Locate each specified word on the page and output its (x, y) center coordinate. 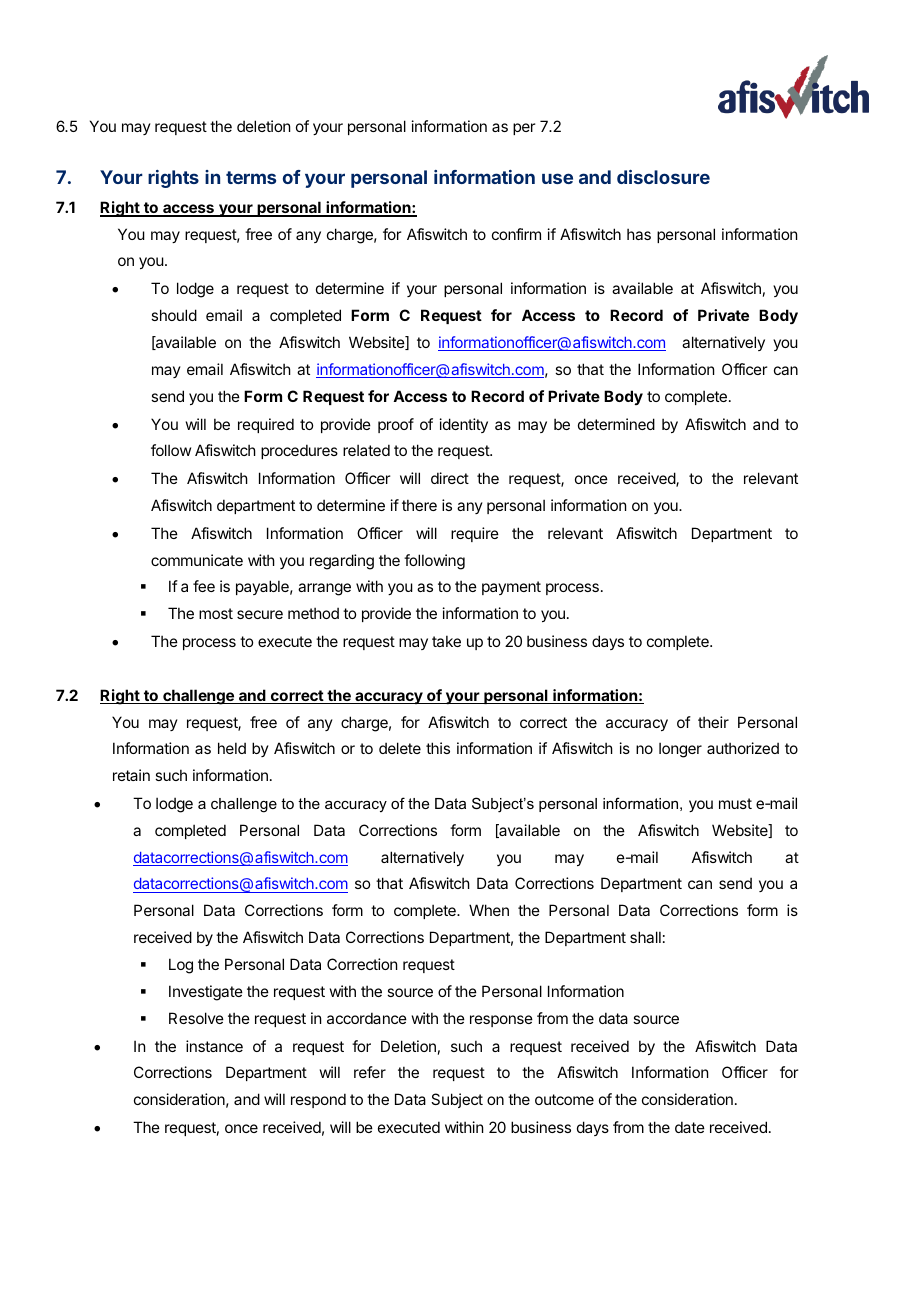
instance (214, 1046)
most (216, 613)
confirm (516, 234)
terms (251, 177)
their (713, 722)
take (446, 641)
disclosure (663, 177)
